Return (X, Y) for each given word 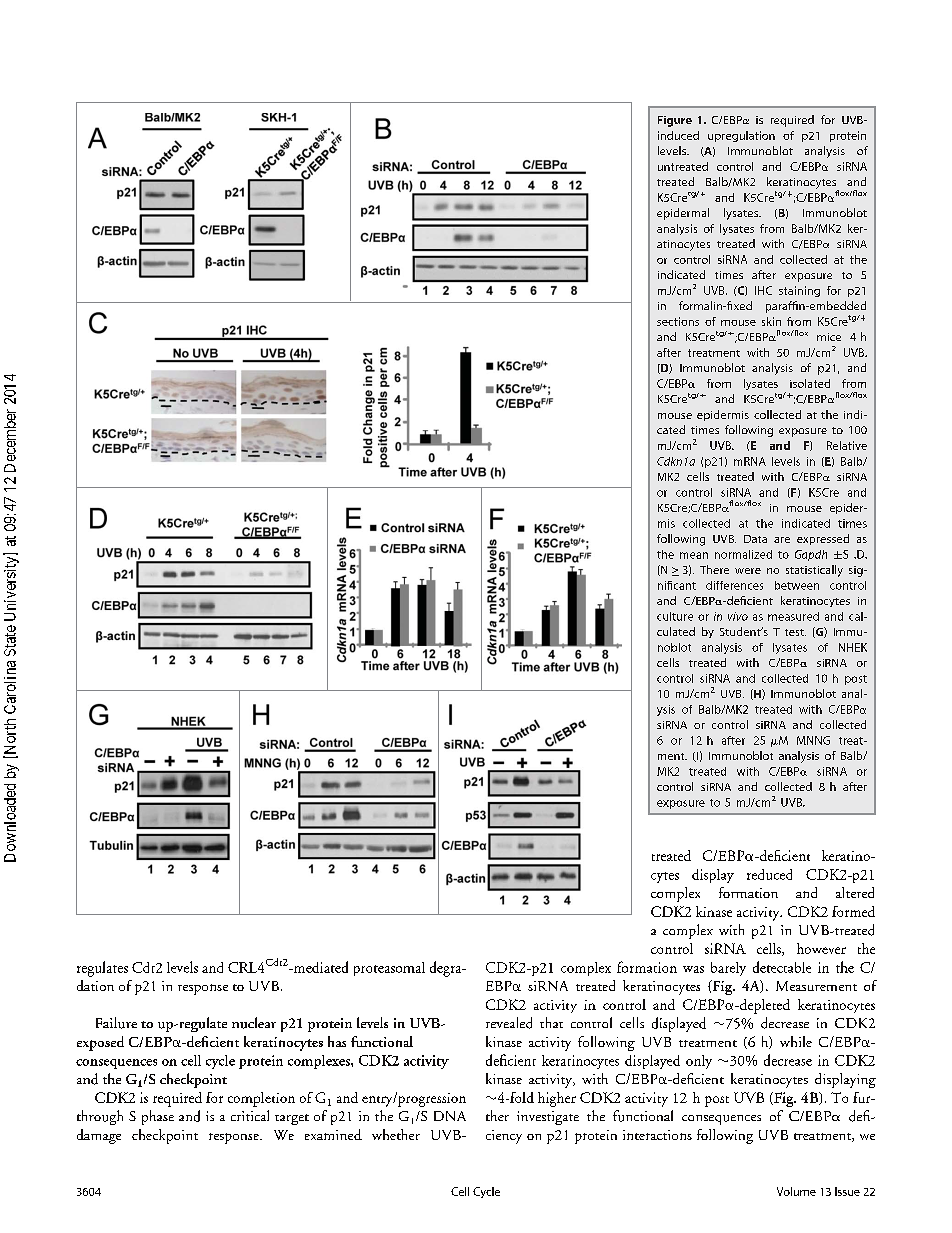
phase (158, 1117)
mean (694, 555)
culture (675, 616)
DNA (450, 1116)
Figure (675, 121)
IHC (763, 290)
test (795, 632)
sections (678, 321)
